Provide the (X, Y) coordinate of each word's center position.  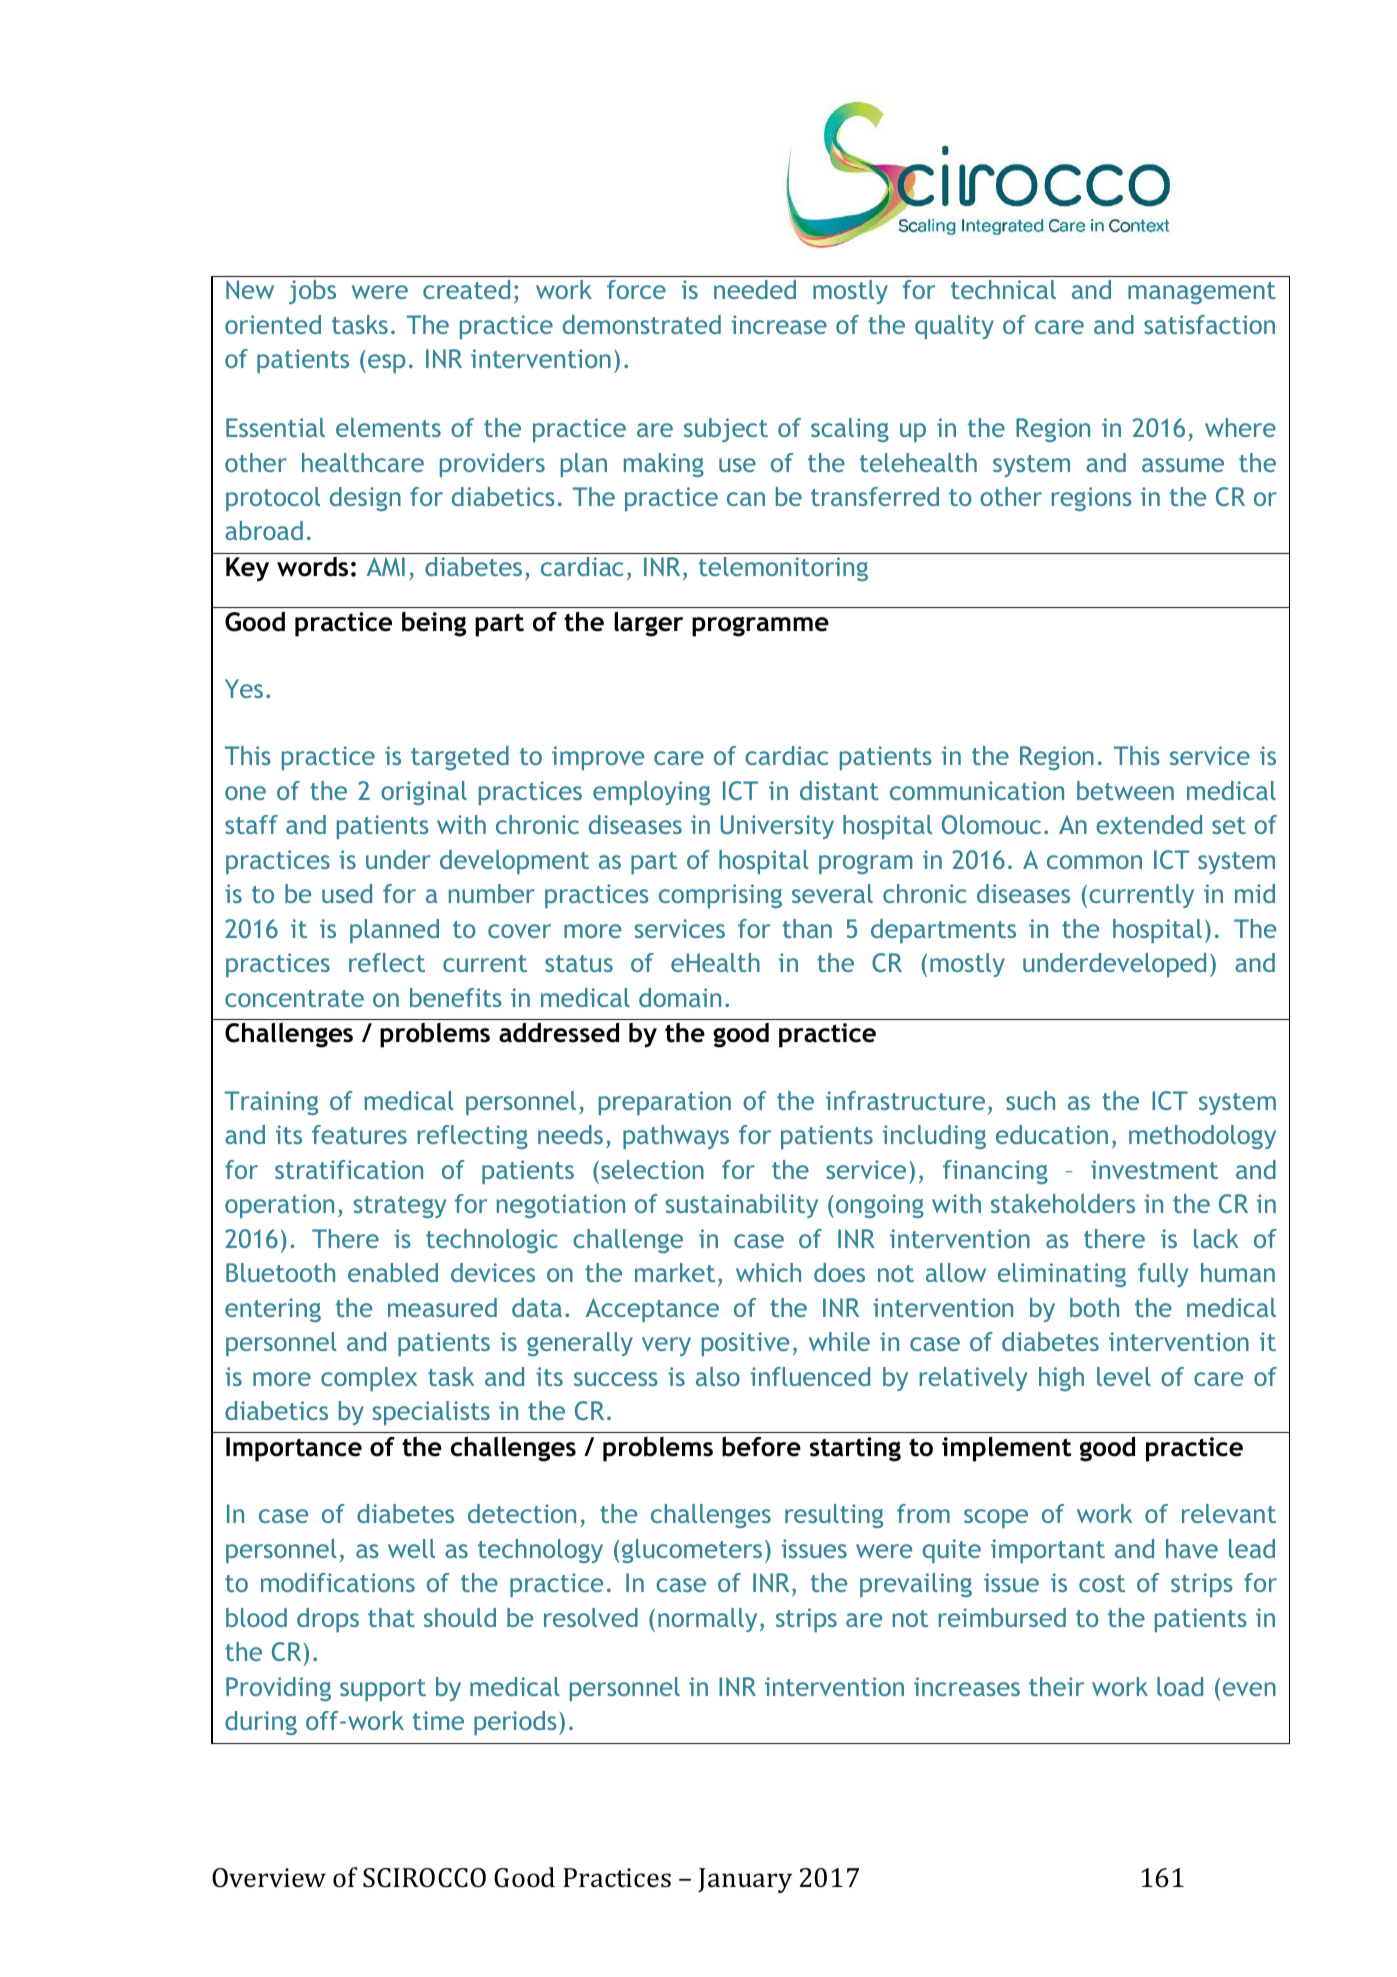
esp (386, 363)
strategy (400, 1207)
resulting (834, 1516)
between (1125, 790)
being (434, 624)
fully (1163, 1275)
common (1094, 862)
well (411, 1548)
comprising (720, 896)
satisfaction (1209, 324)
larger (648, 624)
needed (755, 289)
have (1192, 1548)
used (347, 893)
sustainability (742, 1206)
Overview (269, 1878)
